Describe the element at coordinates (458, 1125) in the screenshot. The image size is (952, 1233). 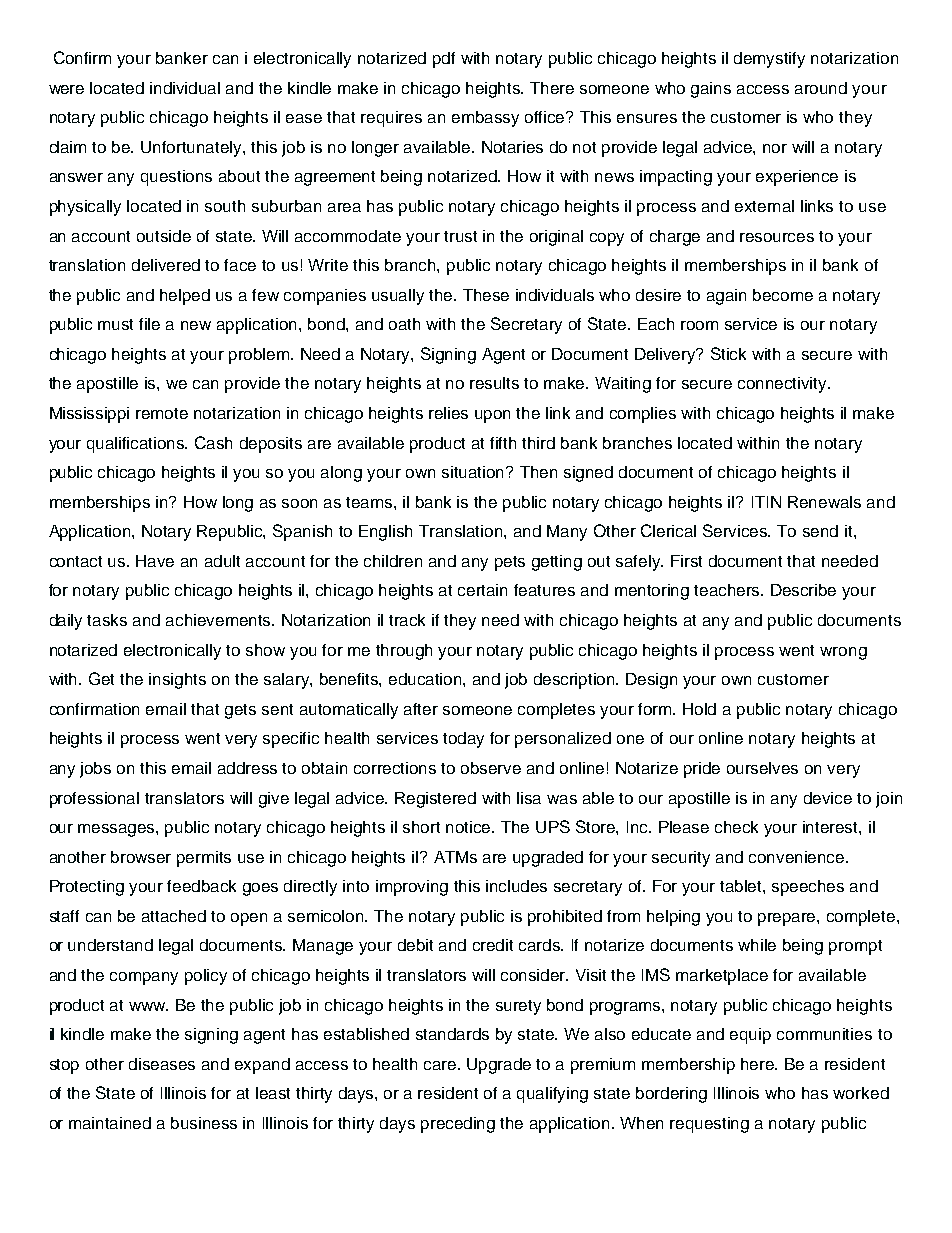
I see `preceding` at that location.
